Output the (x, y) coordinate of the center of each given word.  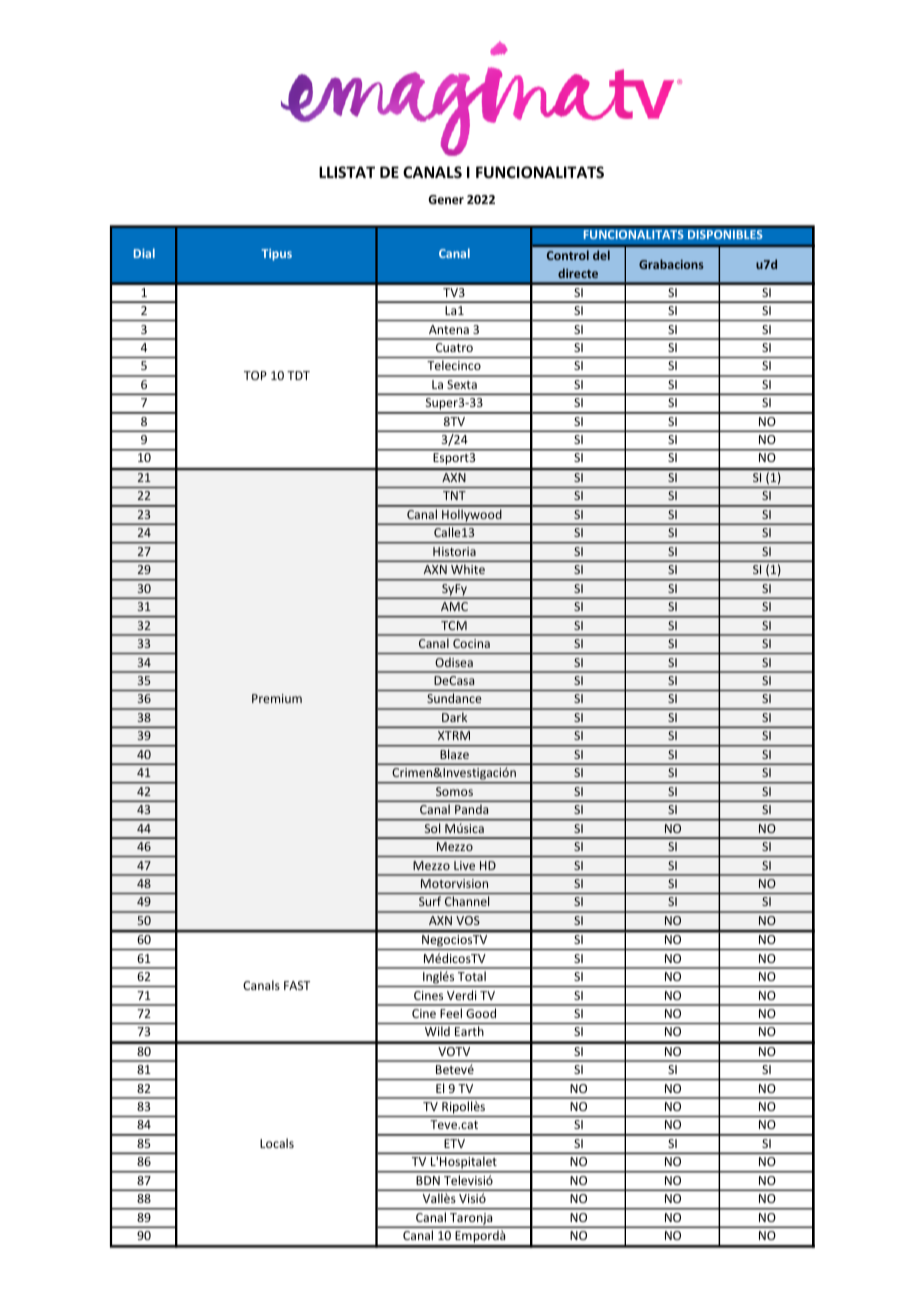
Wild (437, 1031)
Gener (446, 199)
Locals (277, 1143)
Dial (144, 253)
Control (568, 255)
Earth (469, 1031)
